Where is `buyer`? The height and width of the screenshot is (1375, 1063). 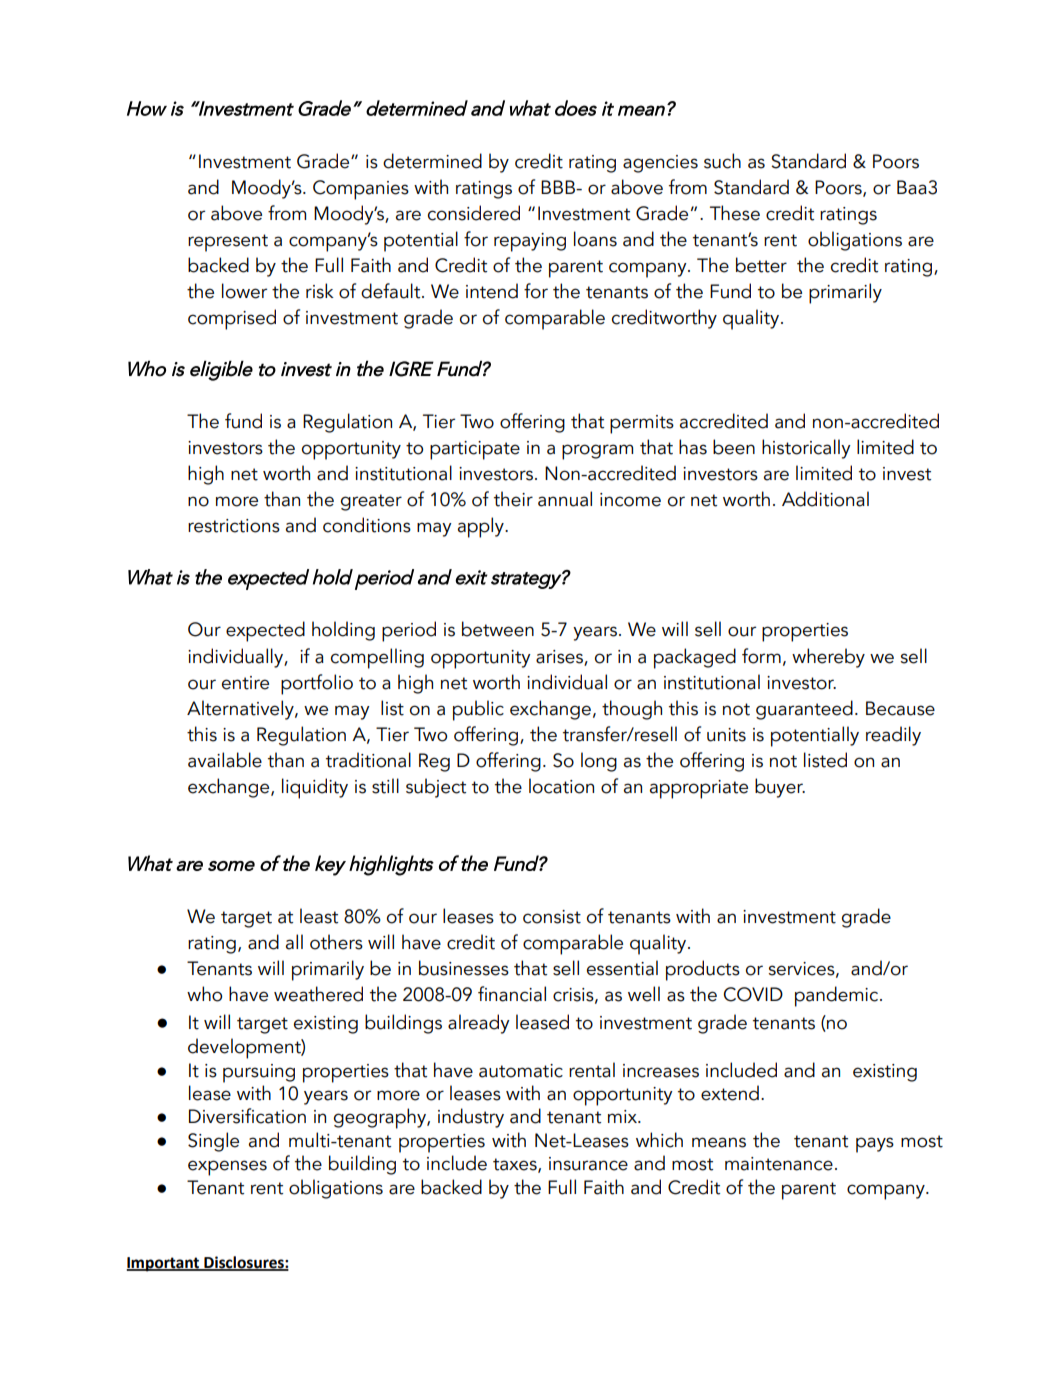 buyer is located at coordinates (780, 788).
